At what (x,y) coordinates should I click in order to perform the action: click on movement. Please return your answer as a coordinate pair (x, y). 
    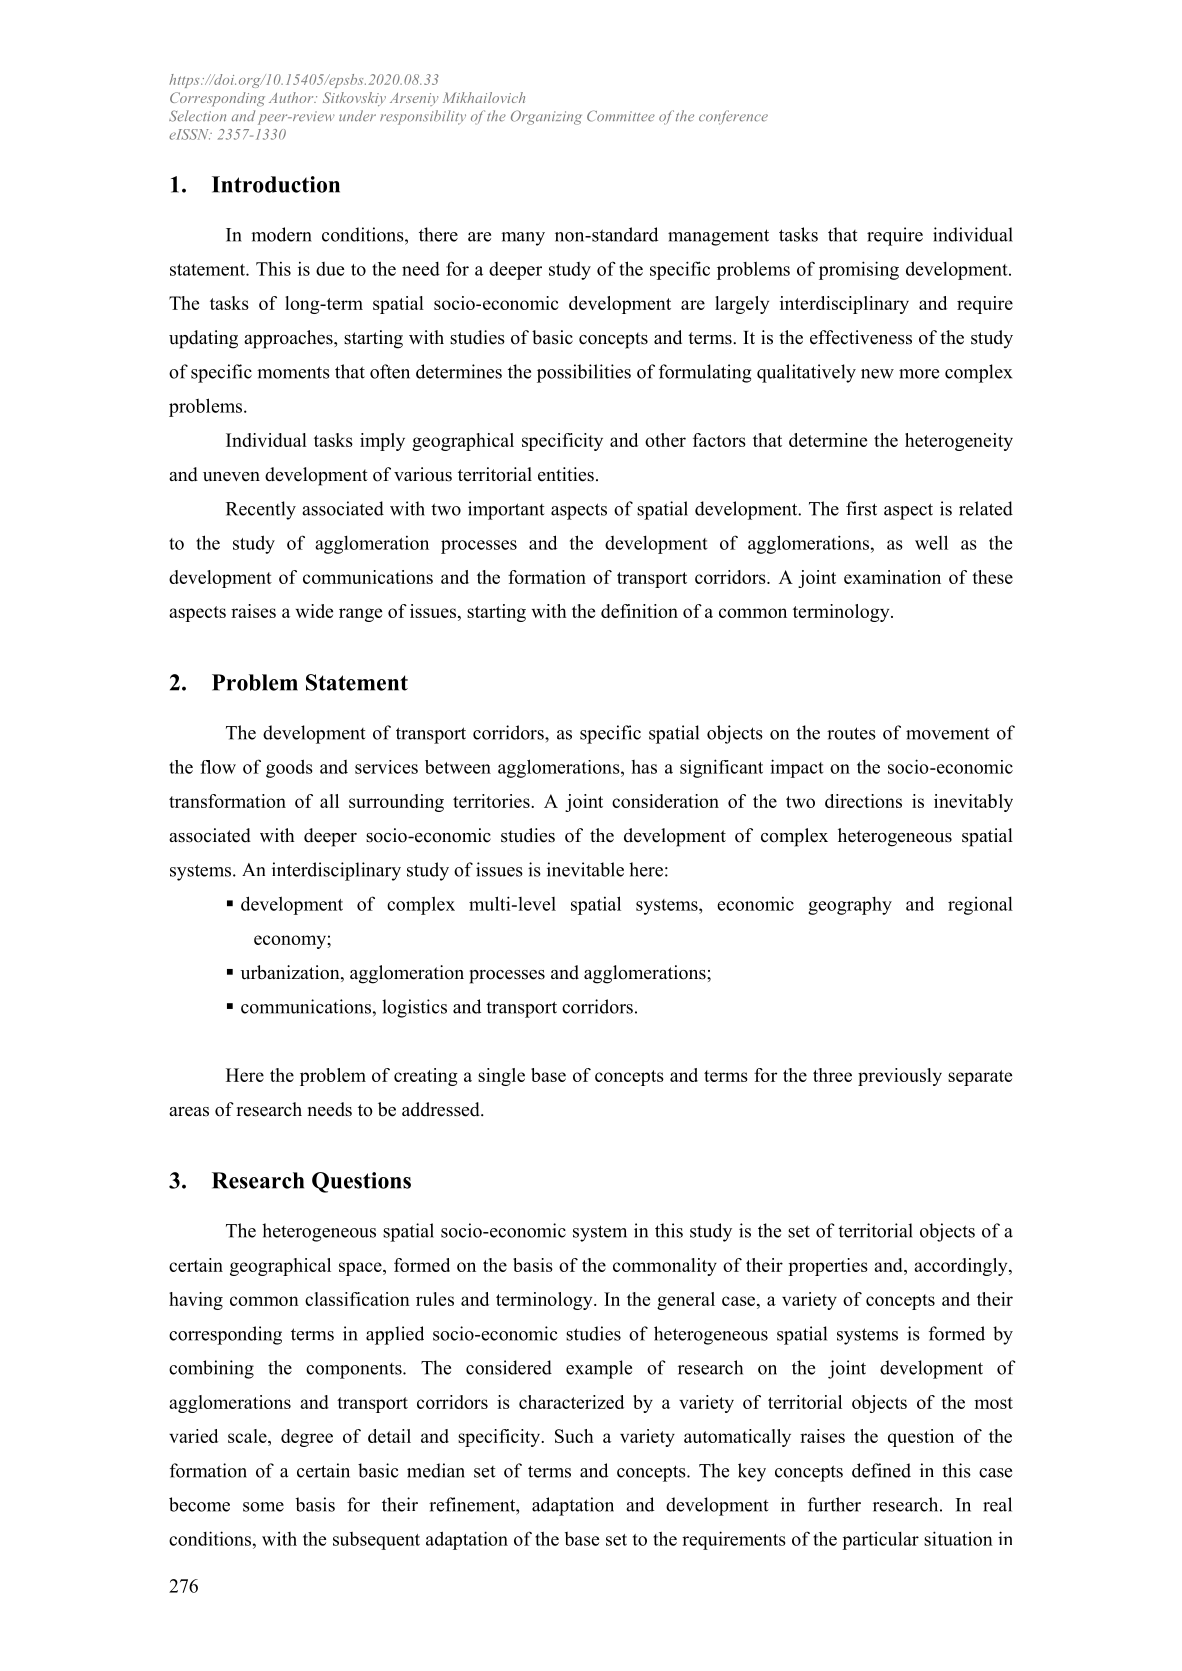
    Looking at the image, I should click on (948, 734).
